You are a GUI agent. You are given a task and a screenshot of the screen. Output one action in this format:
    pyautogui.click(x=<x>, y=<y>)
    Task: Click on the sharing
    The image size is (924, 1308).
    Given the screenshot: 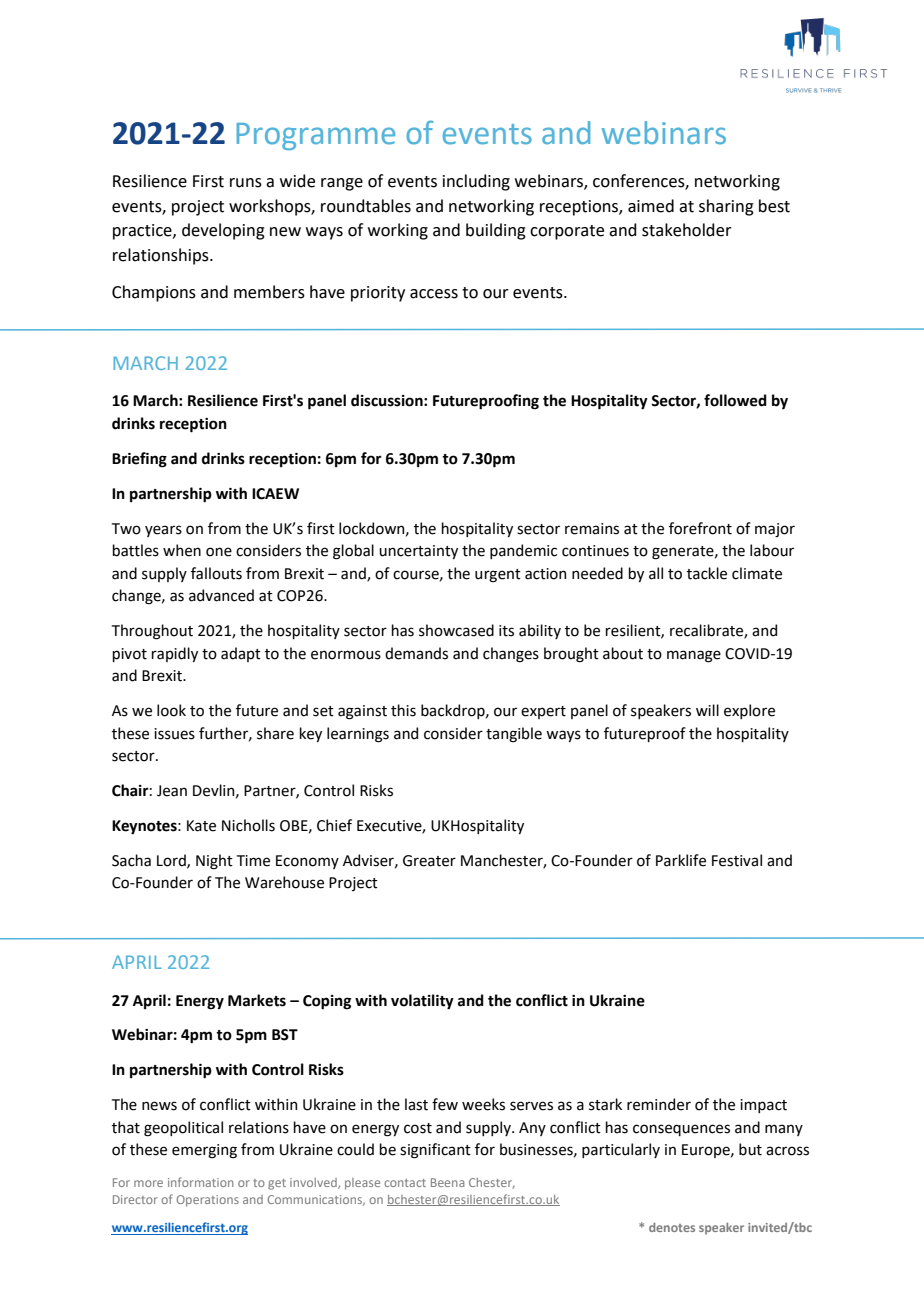 What is the action you would take?
    pyautogui.click(x=726, y=207)
